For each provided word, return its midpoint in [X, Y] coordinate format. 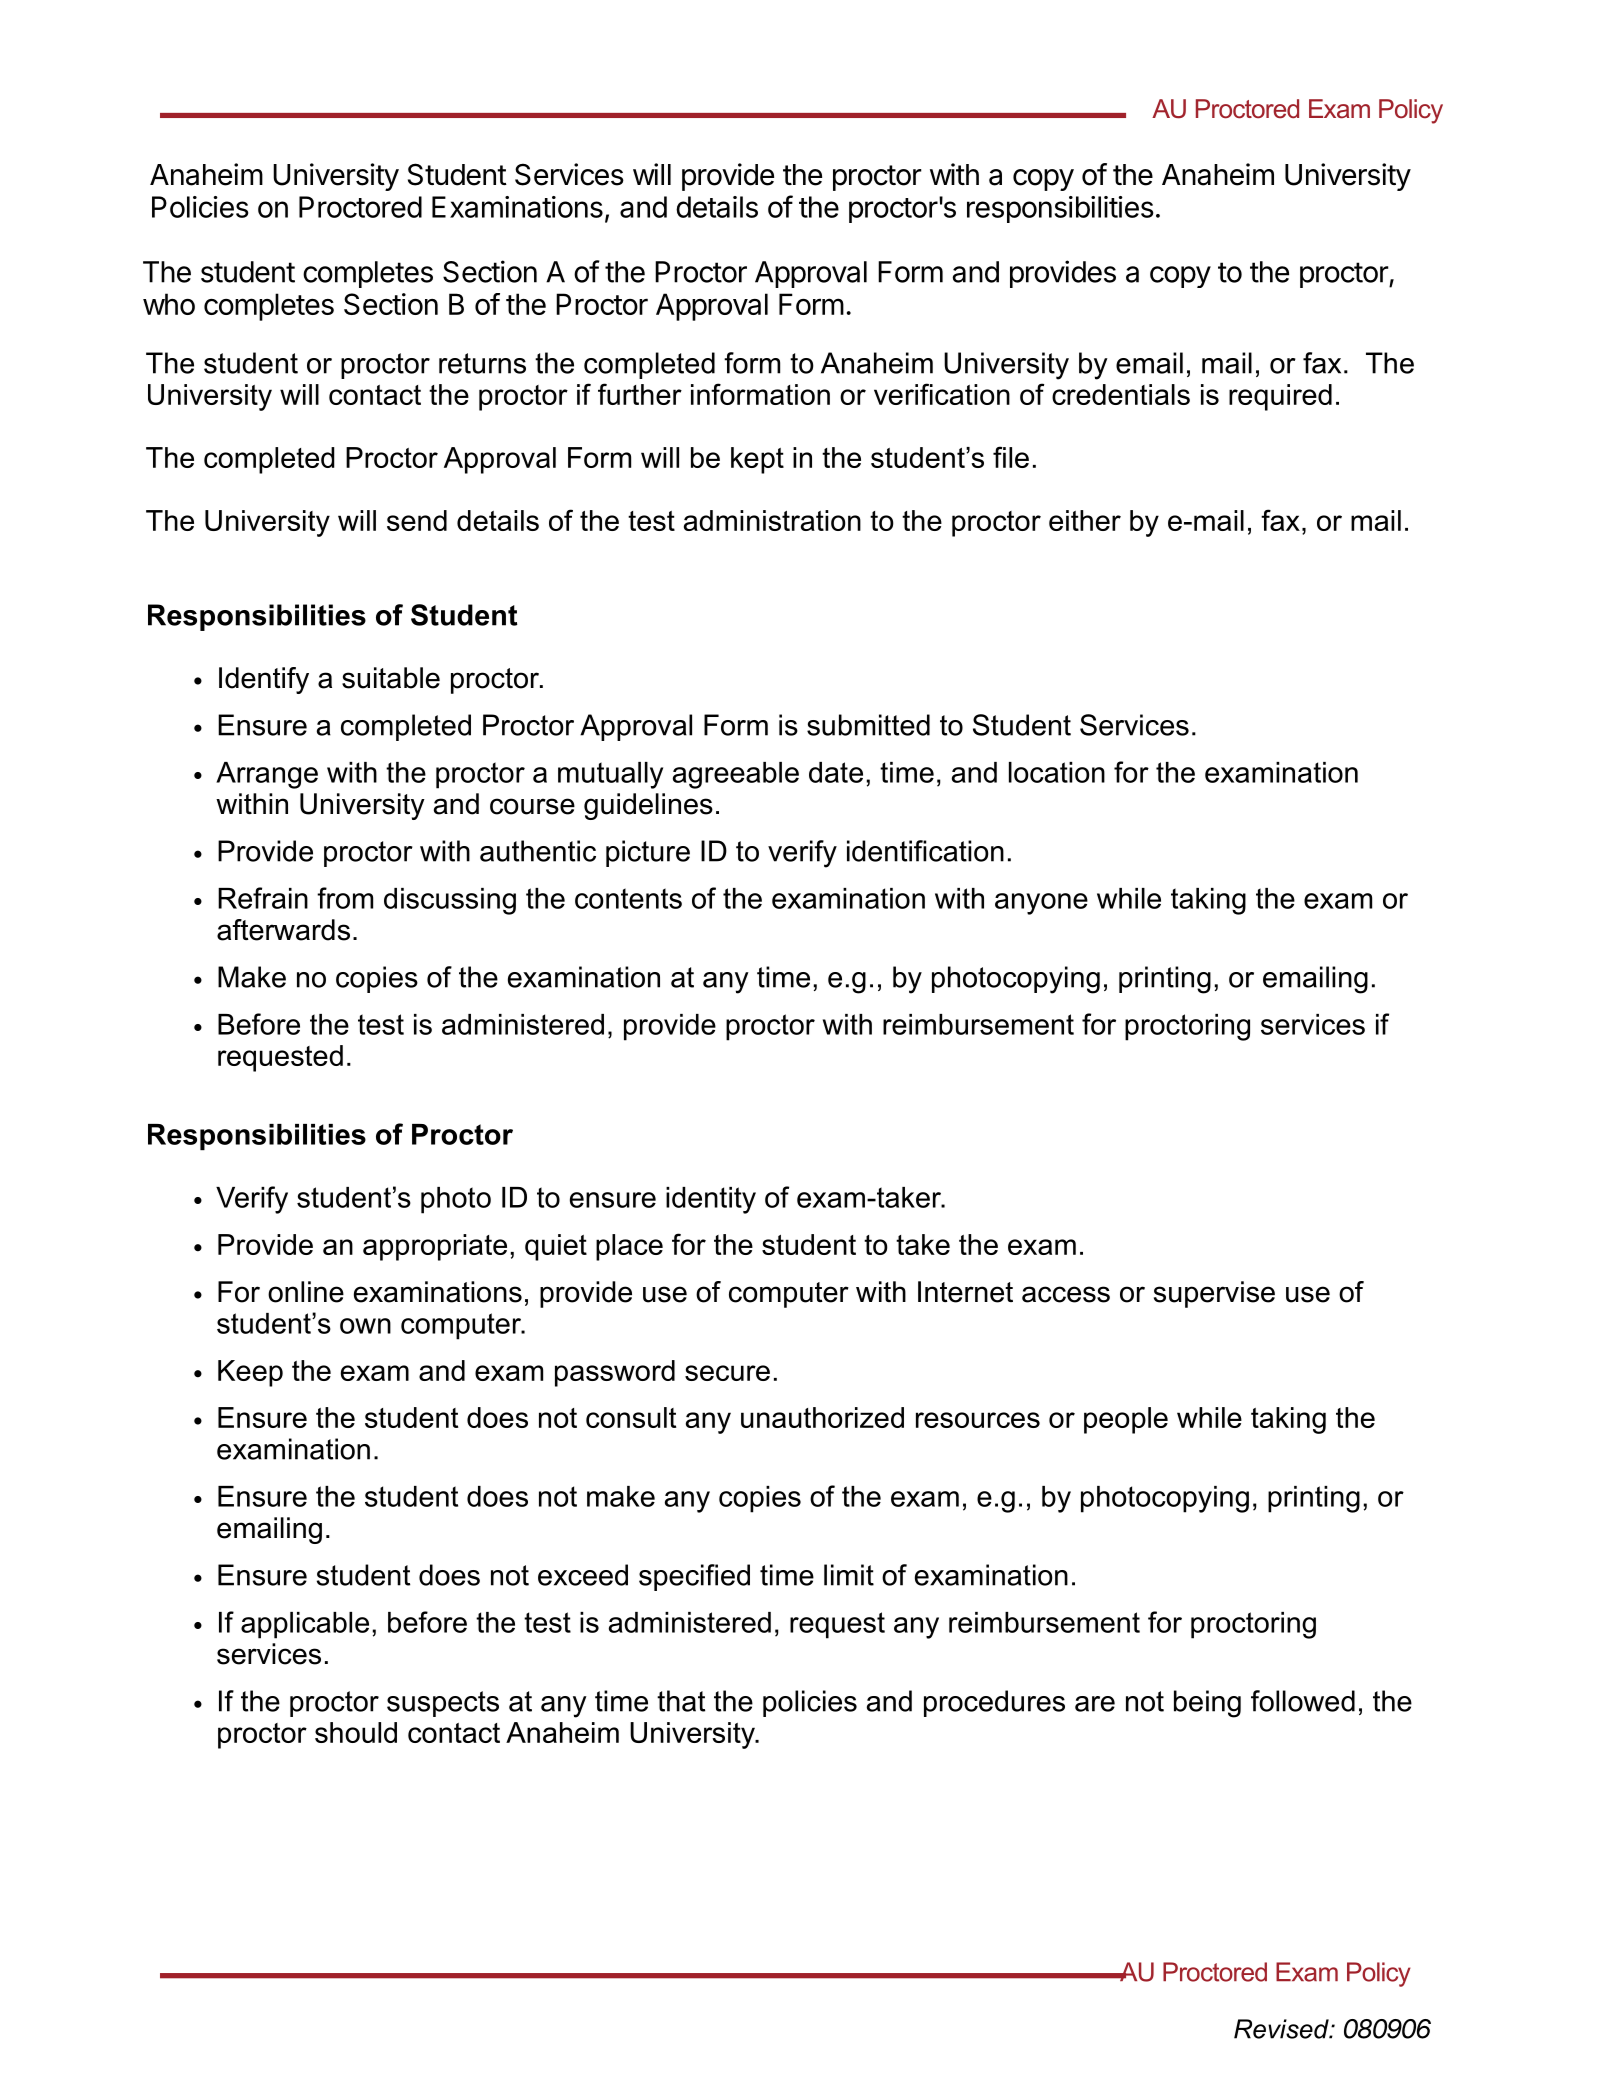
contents [628, 898]
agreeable [736, 775]
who [169, 304]
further [640, 394]
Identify [264, 680]
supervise [1214, 1294]
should [356, 1732]
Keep [250, 1373]
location [1057, 772]
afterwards [283, 930]
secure [727, 1373]
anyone [1041, 904]
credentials [1121, 394]
